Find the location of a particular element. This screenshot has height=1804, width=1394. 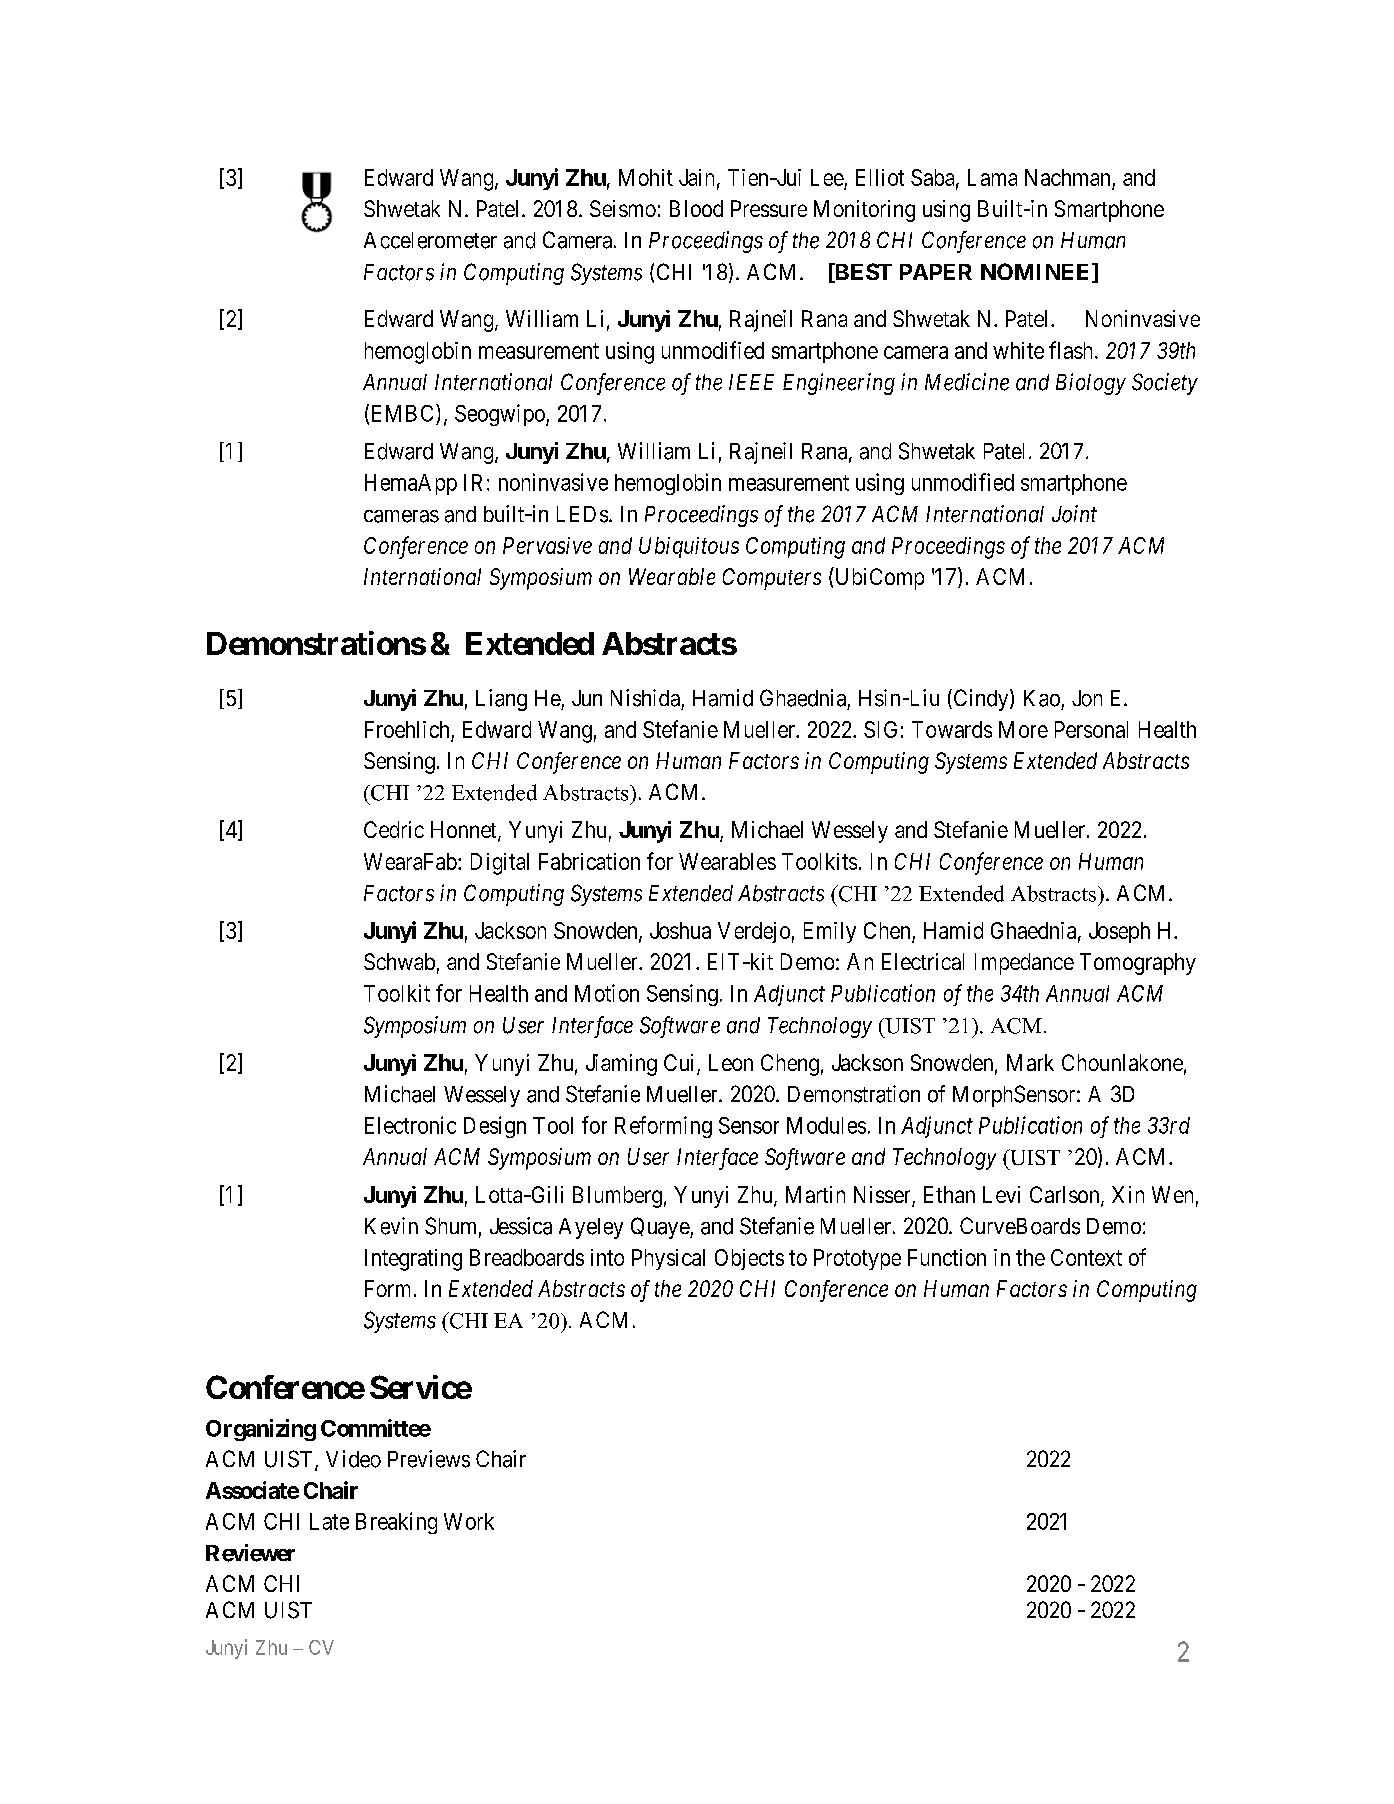

Joshua is located at coordinates (680, 930).
